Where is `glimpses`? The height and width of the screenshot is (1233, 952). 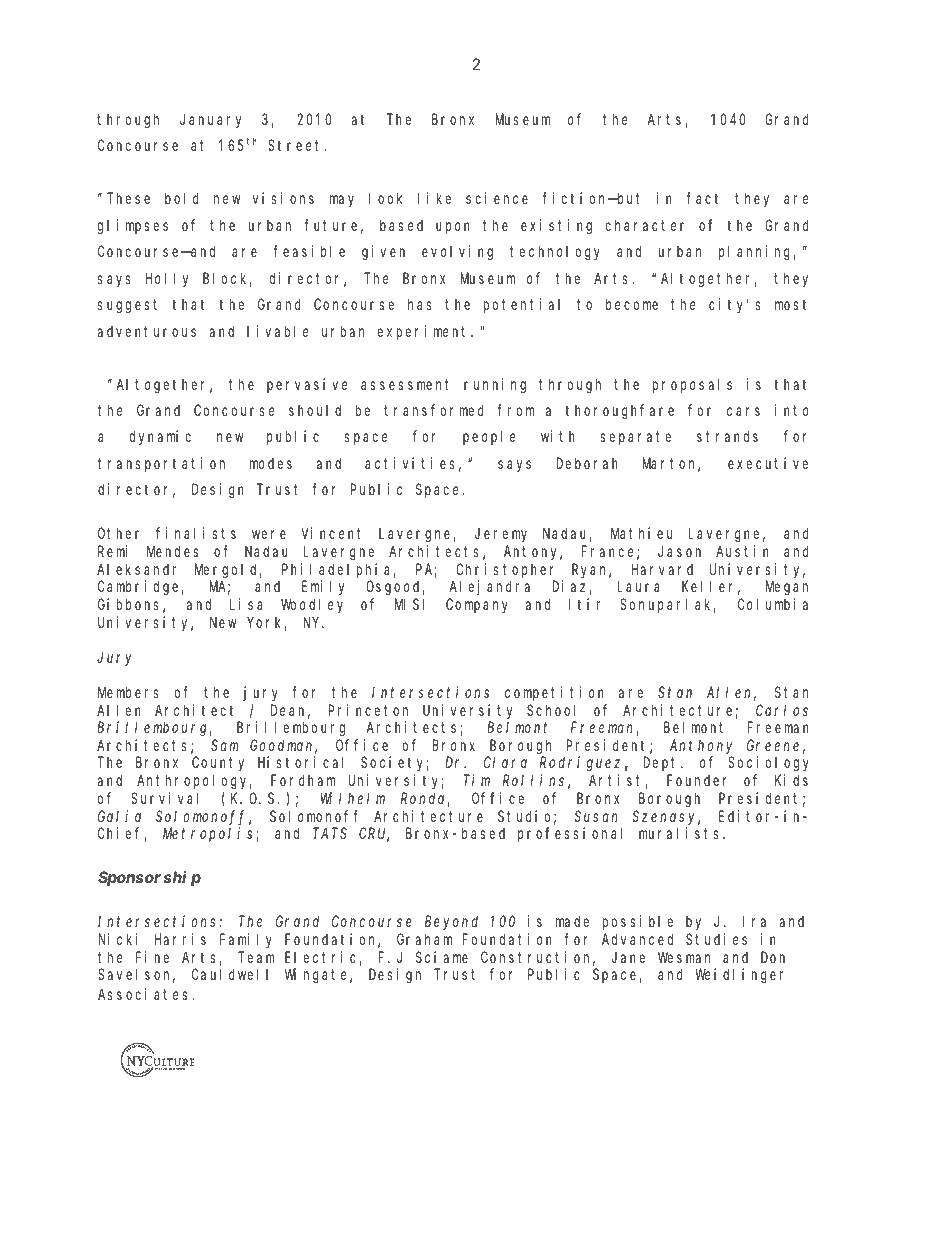 glimpses is located at coordinates (133, 227).
